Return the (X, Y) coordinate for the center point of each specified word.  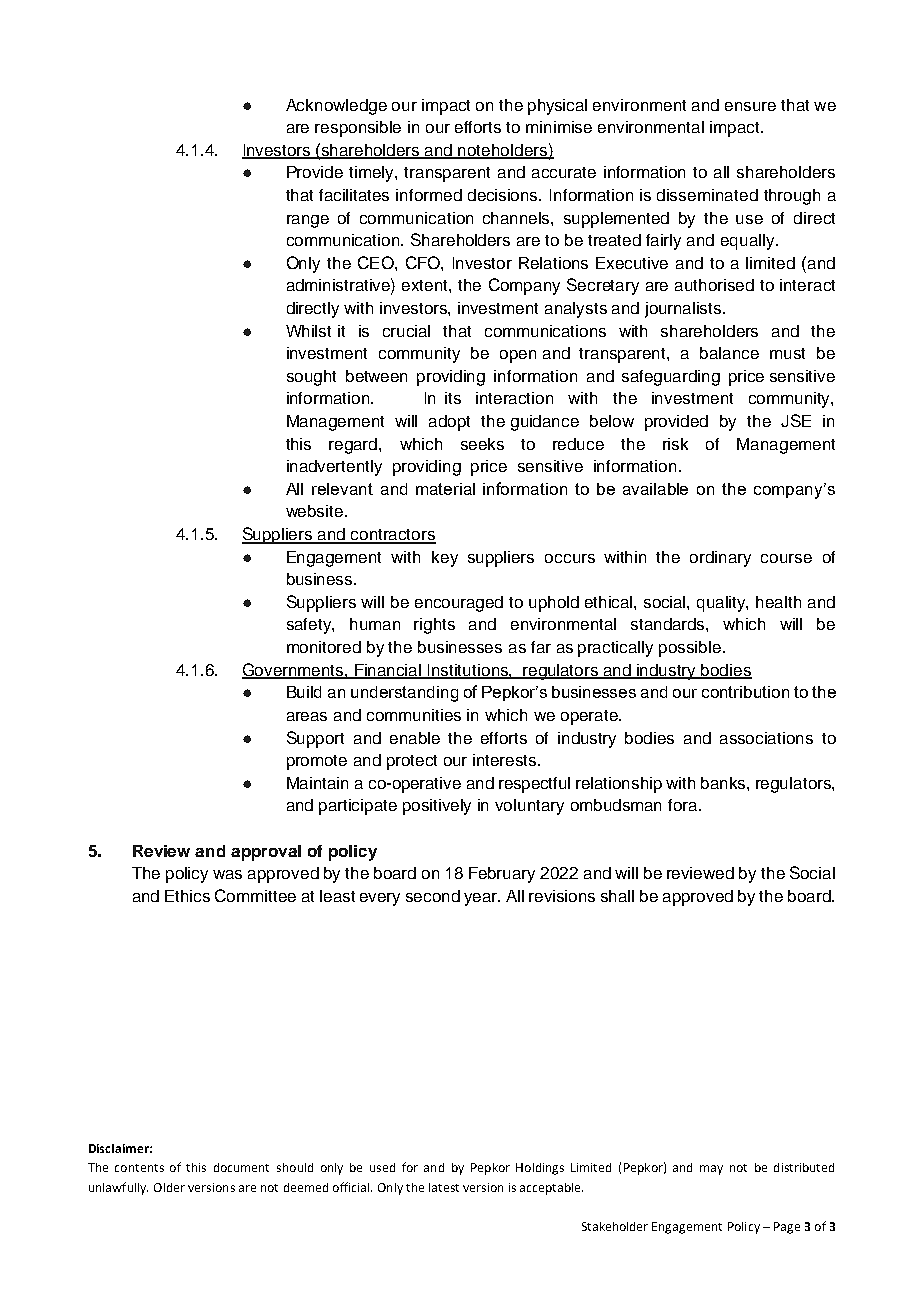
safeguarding (671, 378)
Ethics (187, 896)
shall (617, 896)
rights (434, 626)
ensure (750, 106)
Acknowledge (336, 107)
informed (429, 195)
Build (304, 692)
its (453, 398)
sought (311, 378)
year (482, 899)
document (241, 1167)
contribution (745, 692)
